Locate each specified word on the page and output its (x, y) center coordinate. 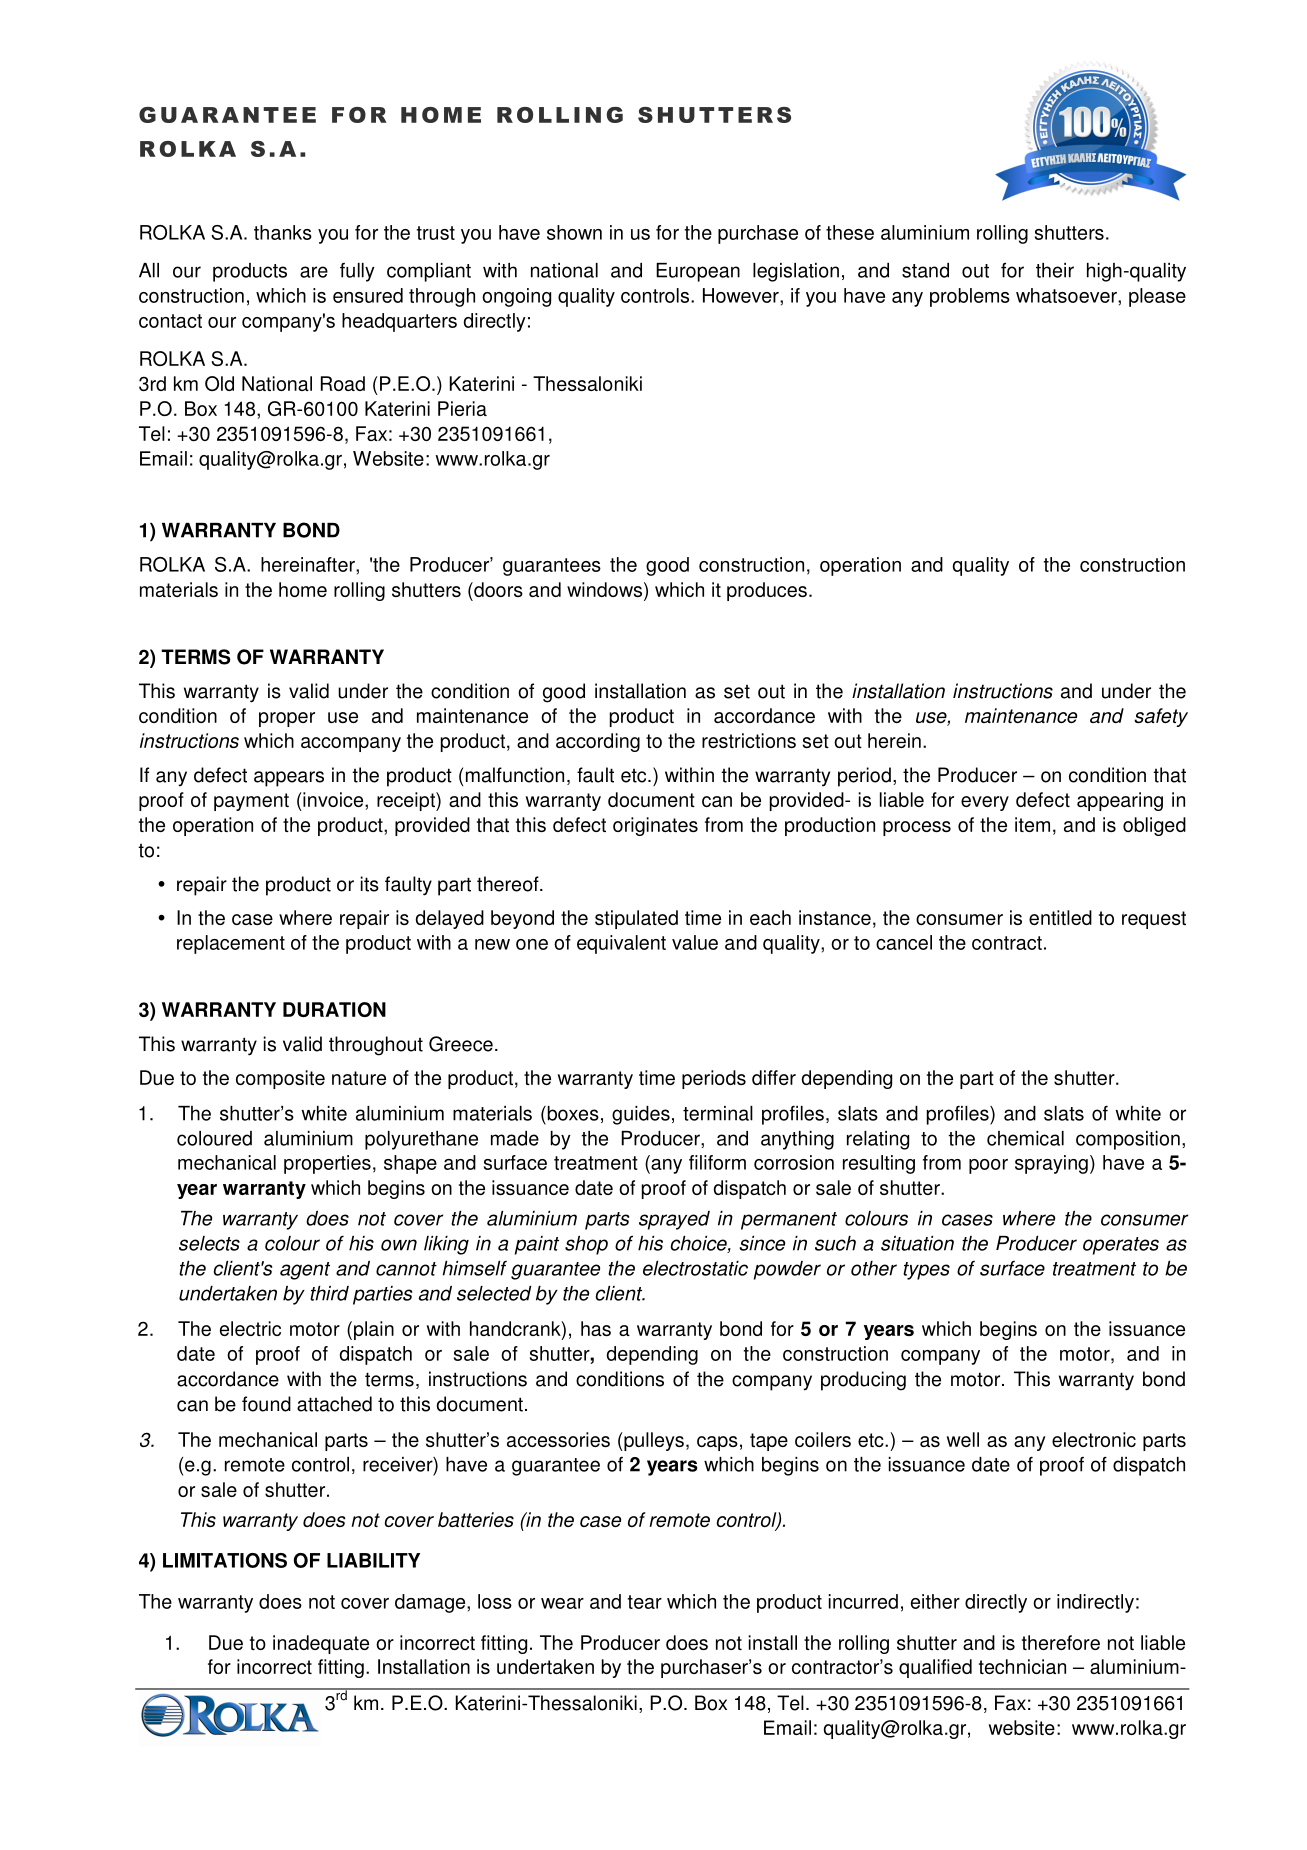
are (314, 272)
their (1055, 270)
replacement (231, 944)
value (695, 942)
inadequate (321, 1644)
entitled (1060, 917)
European (698, 272)
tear (645, 1602)
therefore (1061, 1642)
